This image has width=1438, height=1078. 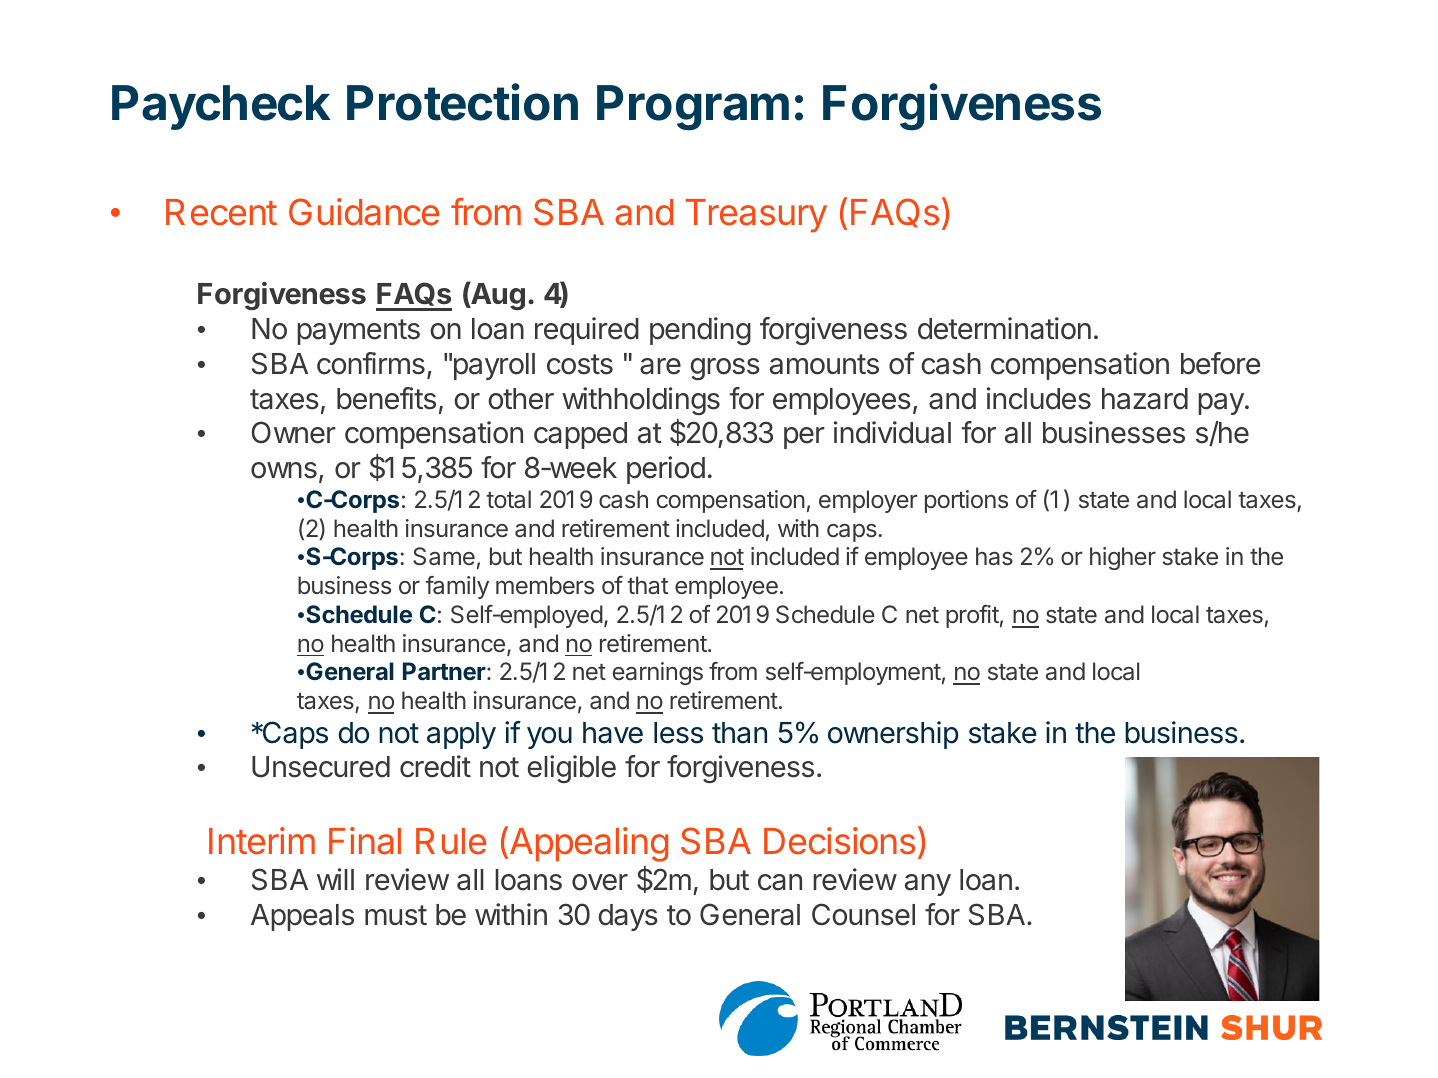 What do you see at coordinates (739, 733) in the image?
I see `than` at bounding box center [739, 733].
